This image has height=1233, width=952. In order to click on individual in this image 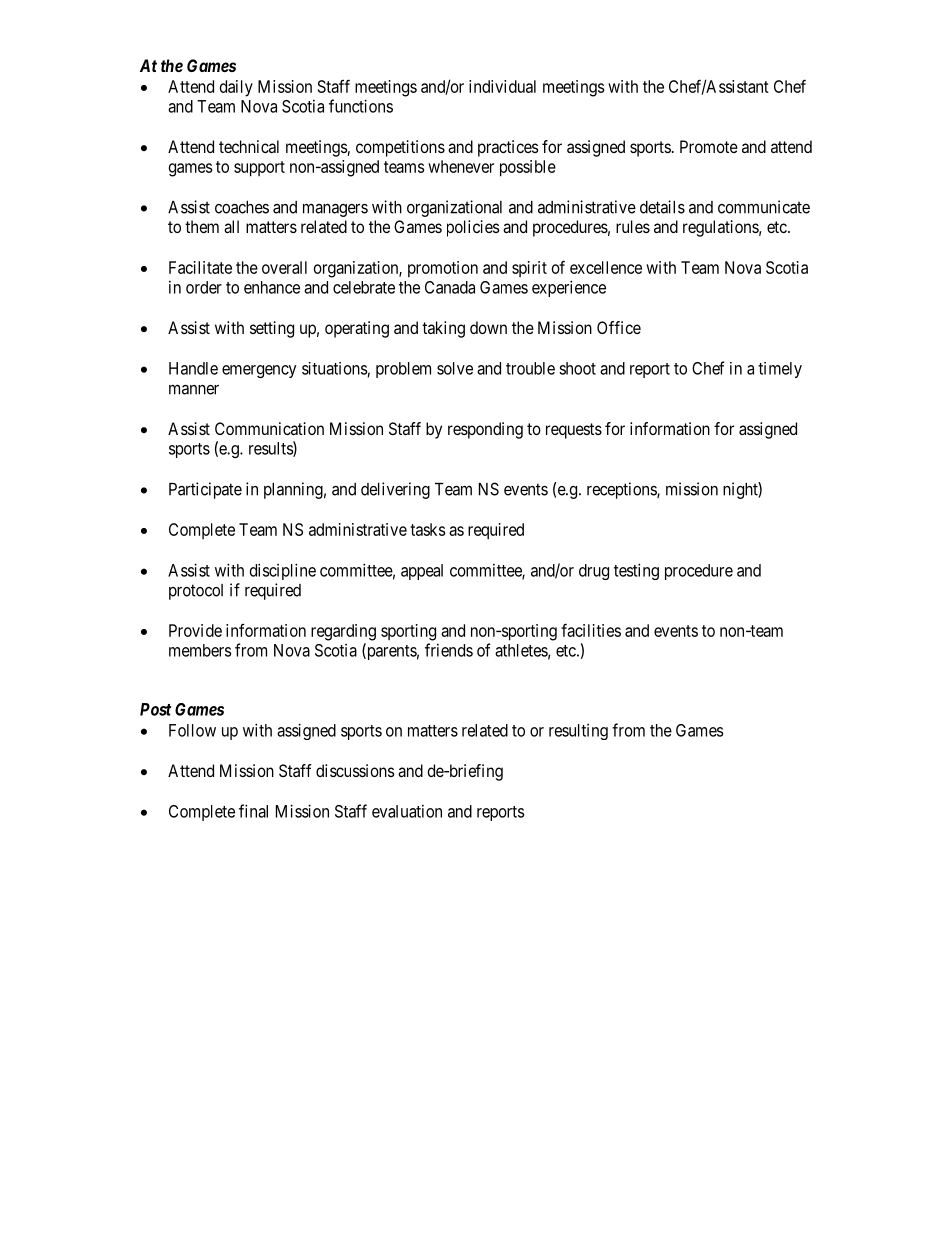, I will do `click(502, 86)`.
